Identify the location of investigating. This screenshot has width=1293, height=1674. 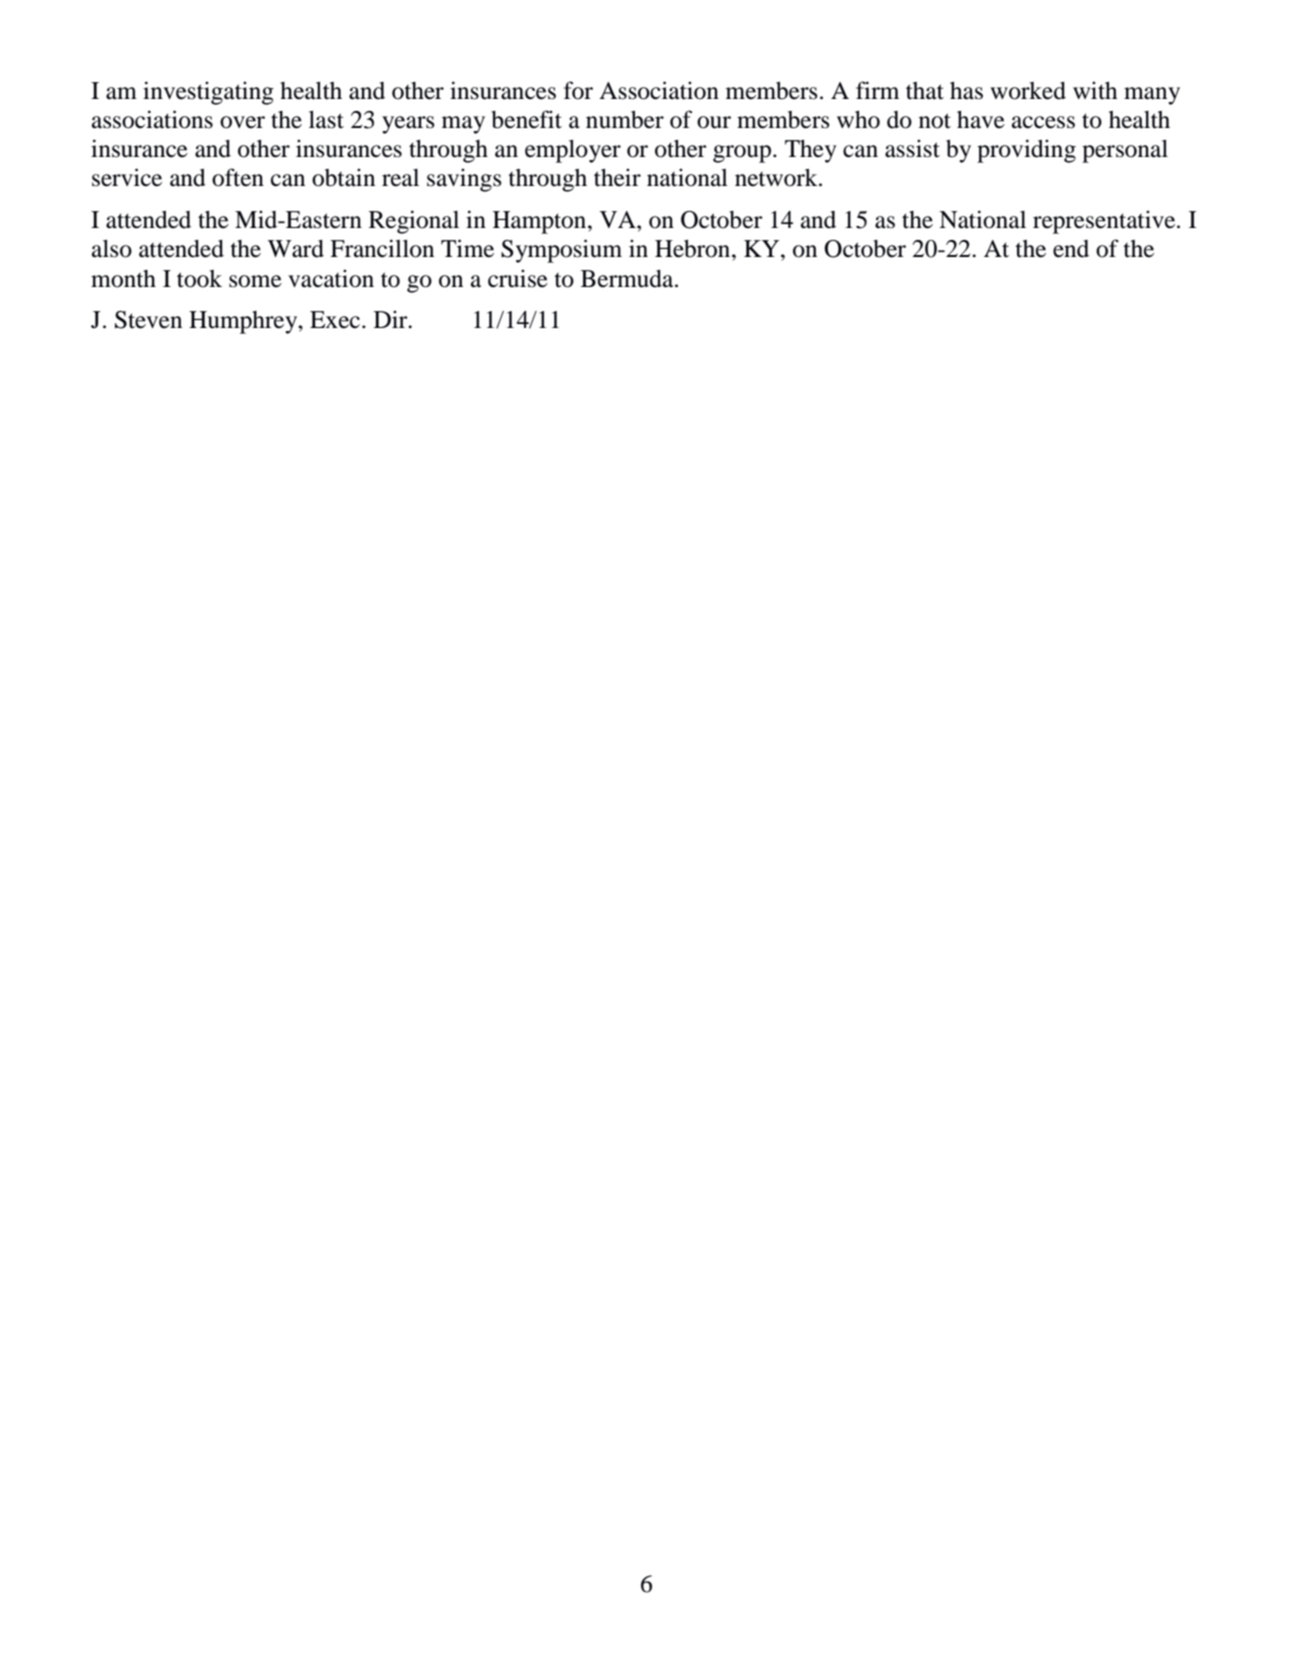
(208, 93).
